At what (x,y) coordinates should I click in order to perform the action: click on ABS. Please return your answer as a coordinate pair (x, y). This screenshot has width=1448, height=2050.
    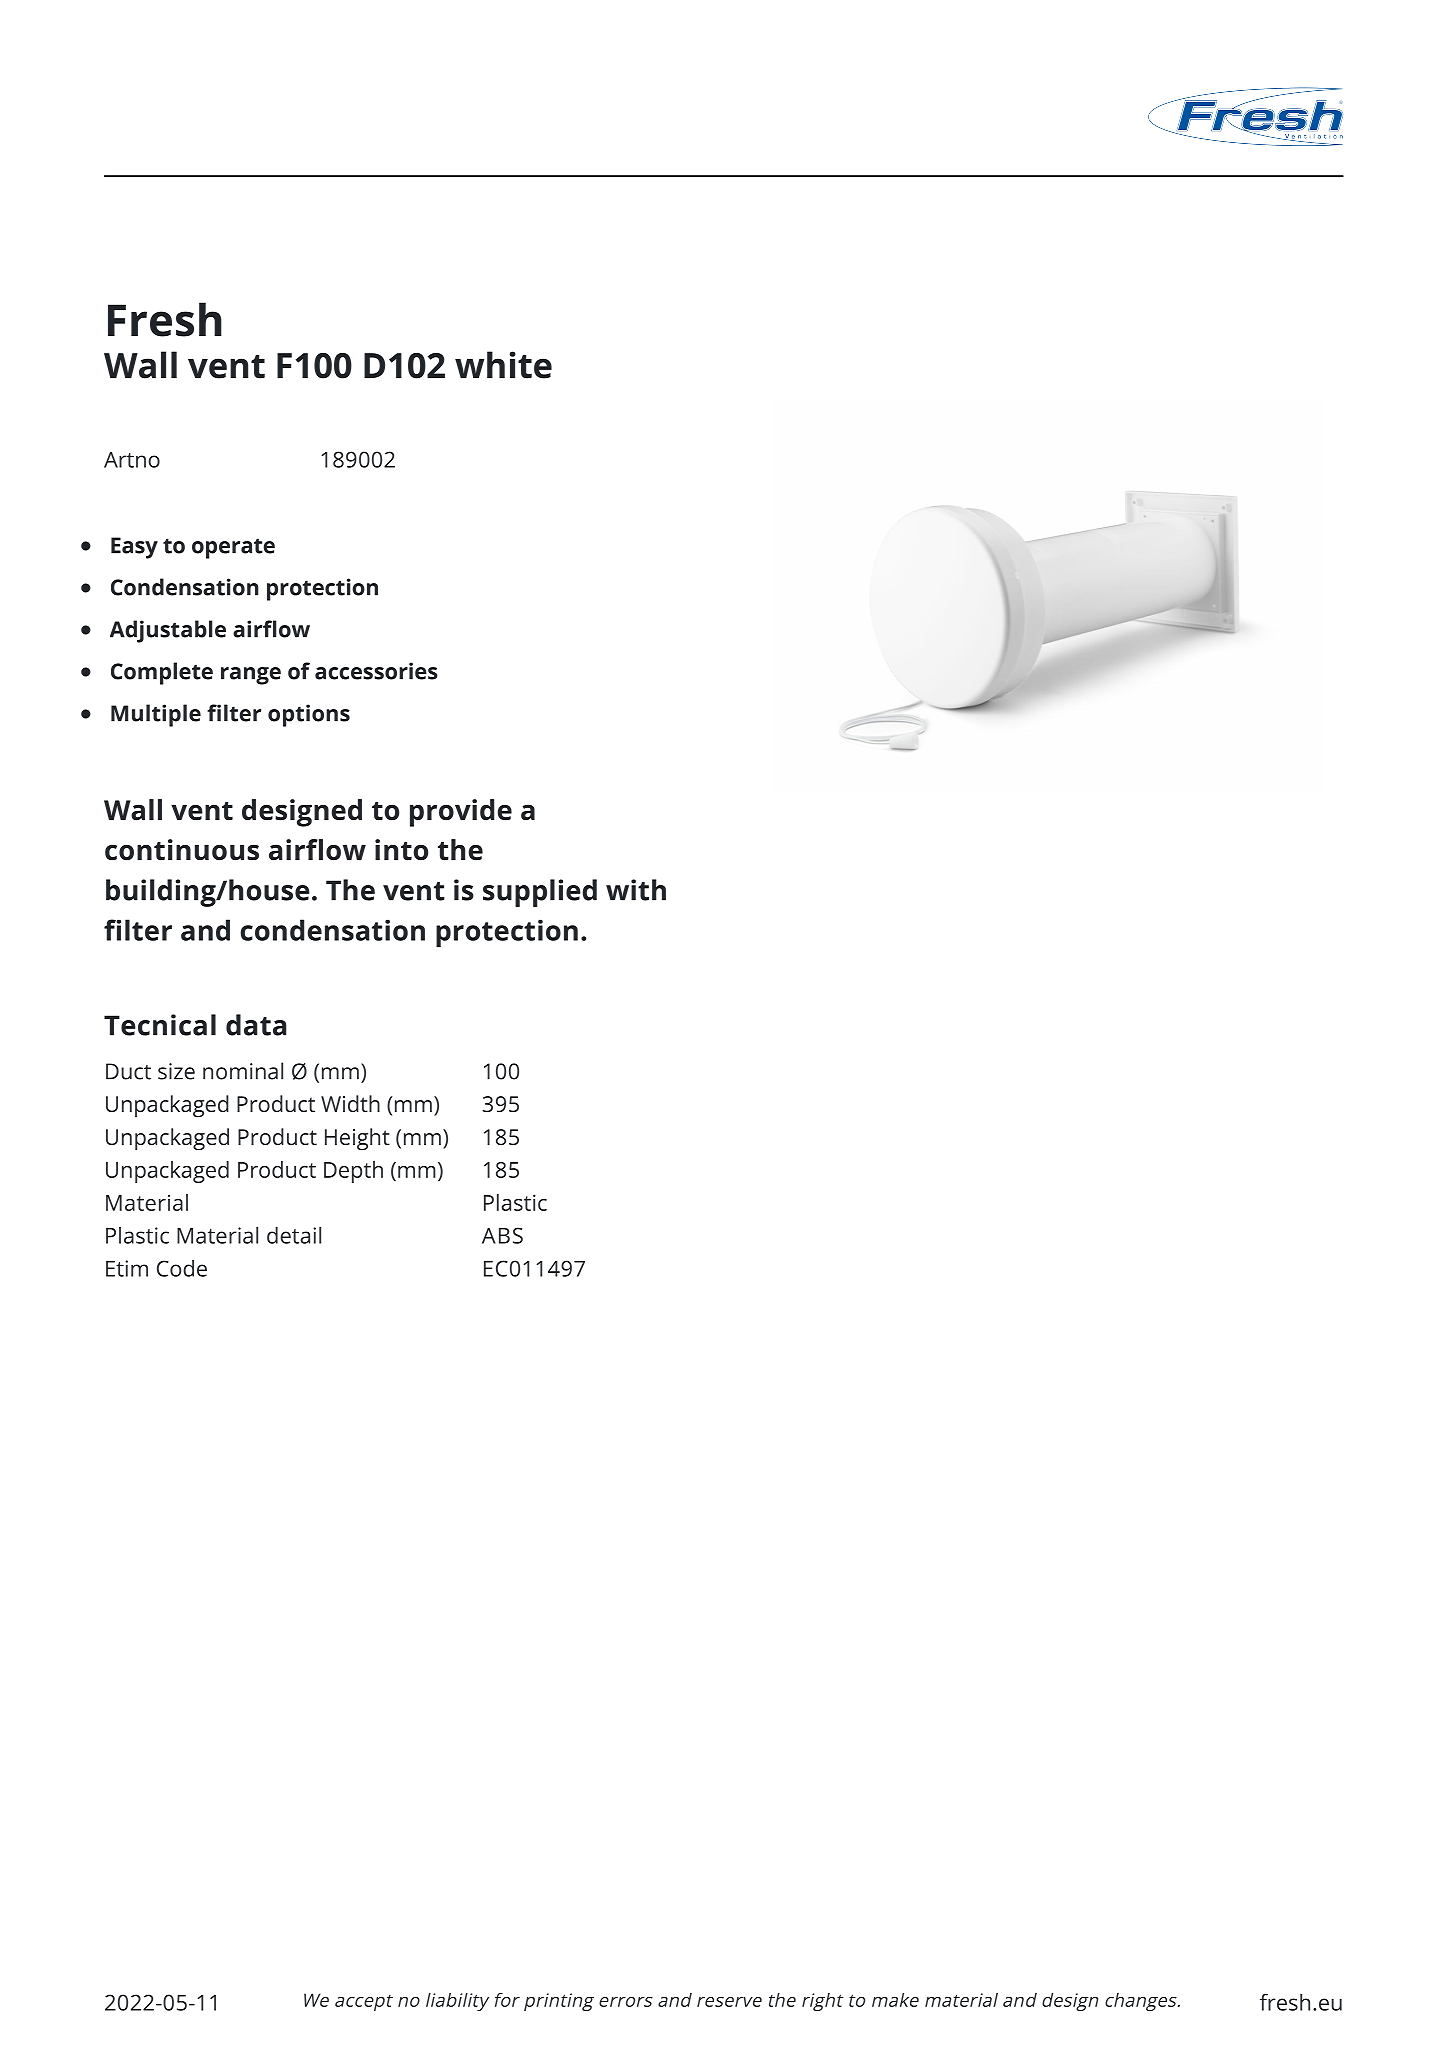
    Looking at the image, I should click on (502, 1235).
